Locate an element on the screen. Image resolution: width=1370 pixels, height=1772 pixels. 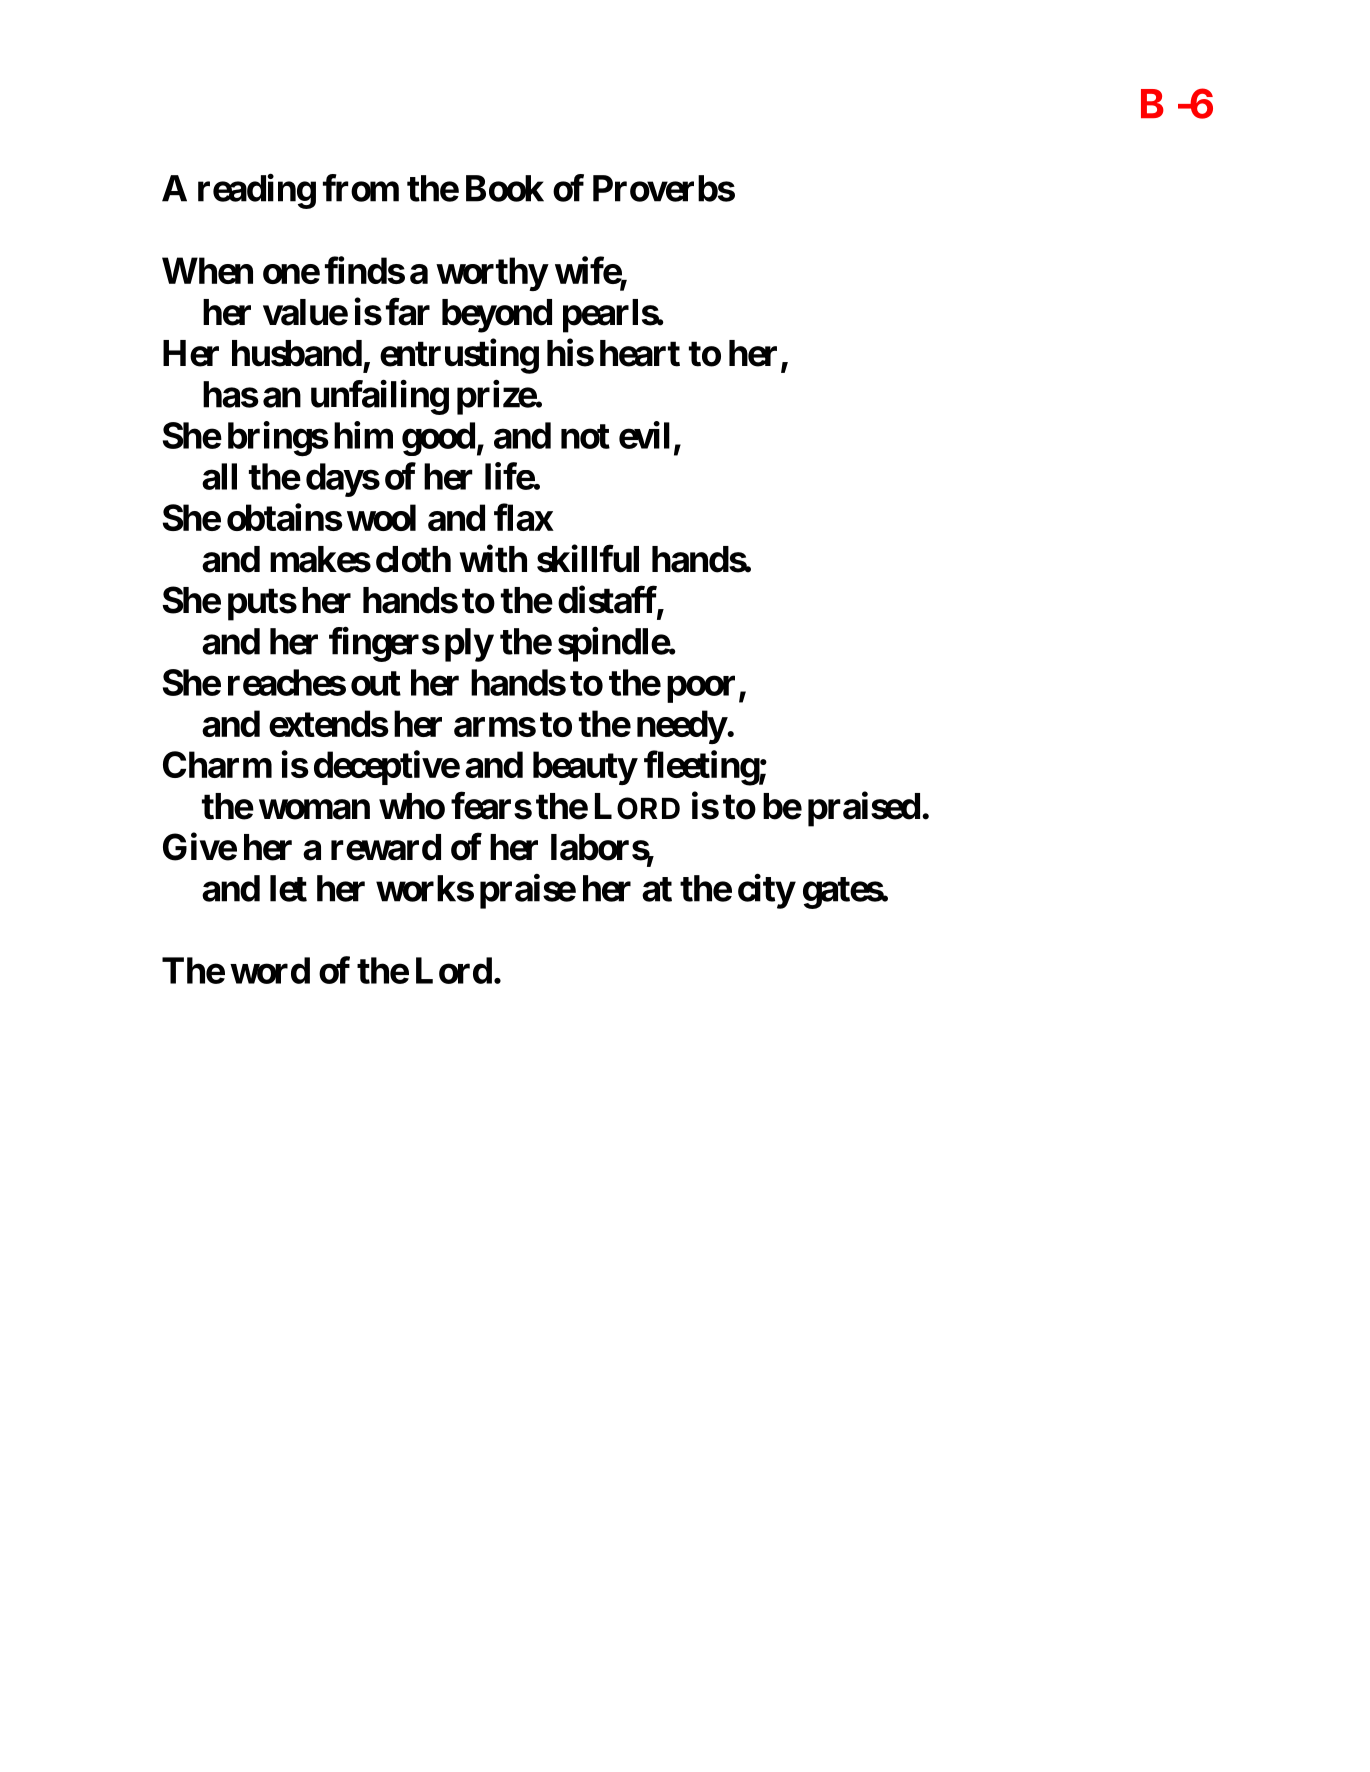
When is located at coordinates (207, 270).
